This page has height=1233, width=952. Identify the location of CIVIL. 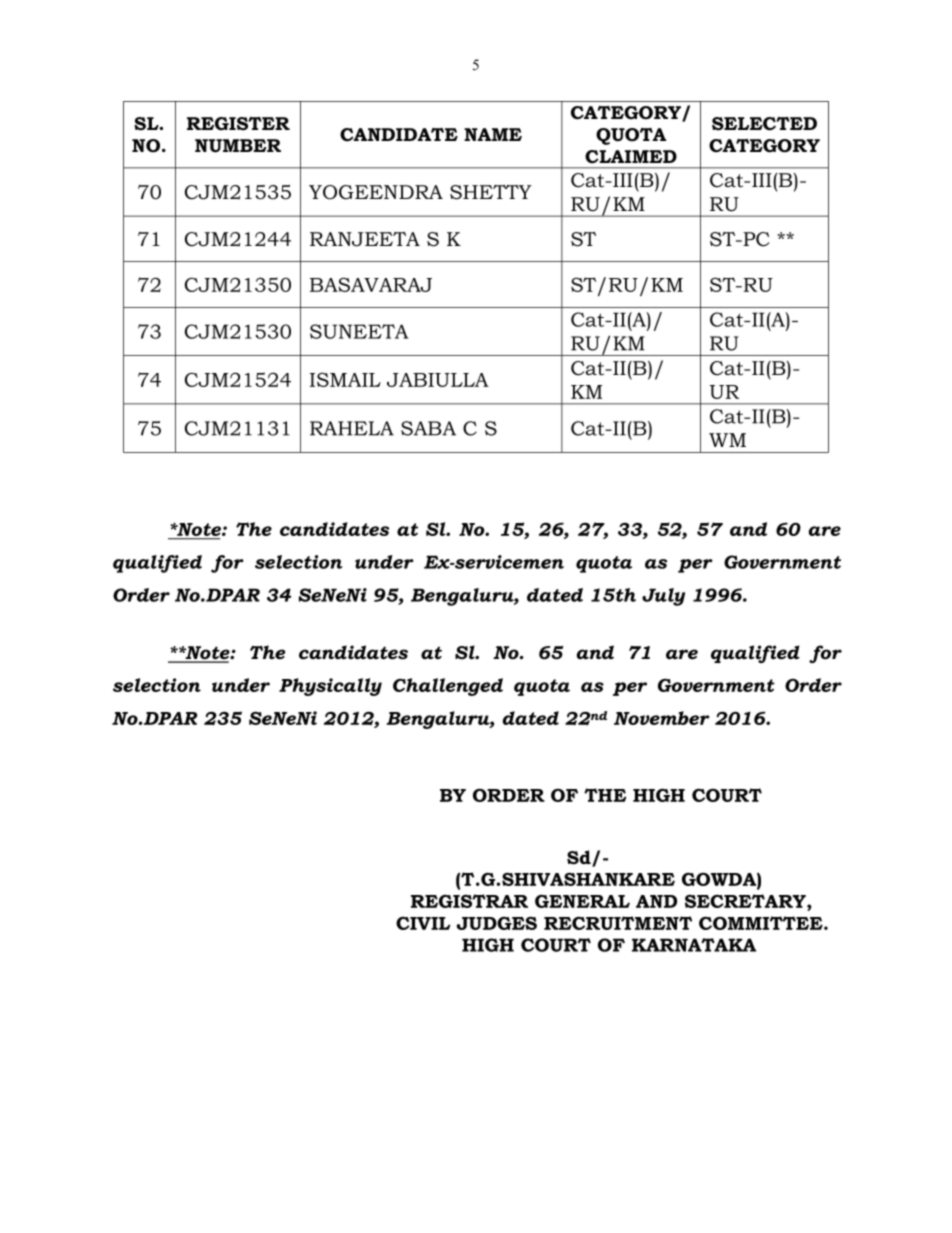
(423, 923).
